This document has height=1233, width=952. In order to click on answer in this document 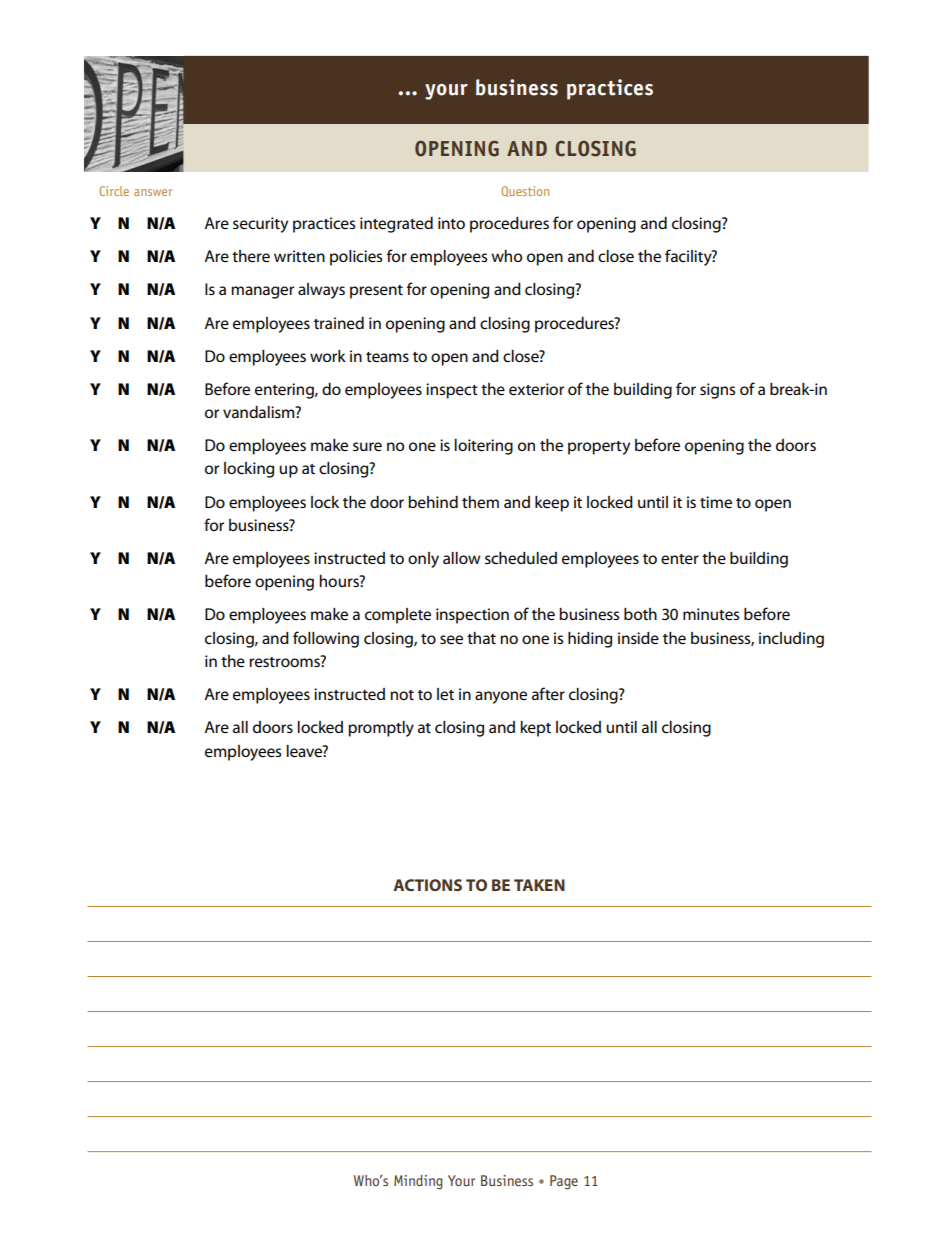, I will do `click(153, 192)`.
